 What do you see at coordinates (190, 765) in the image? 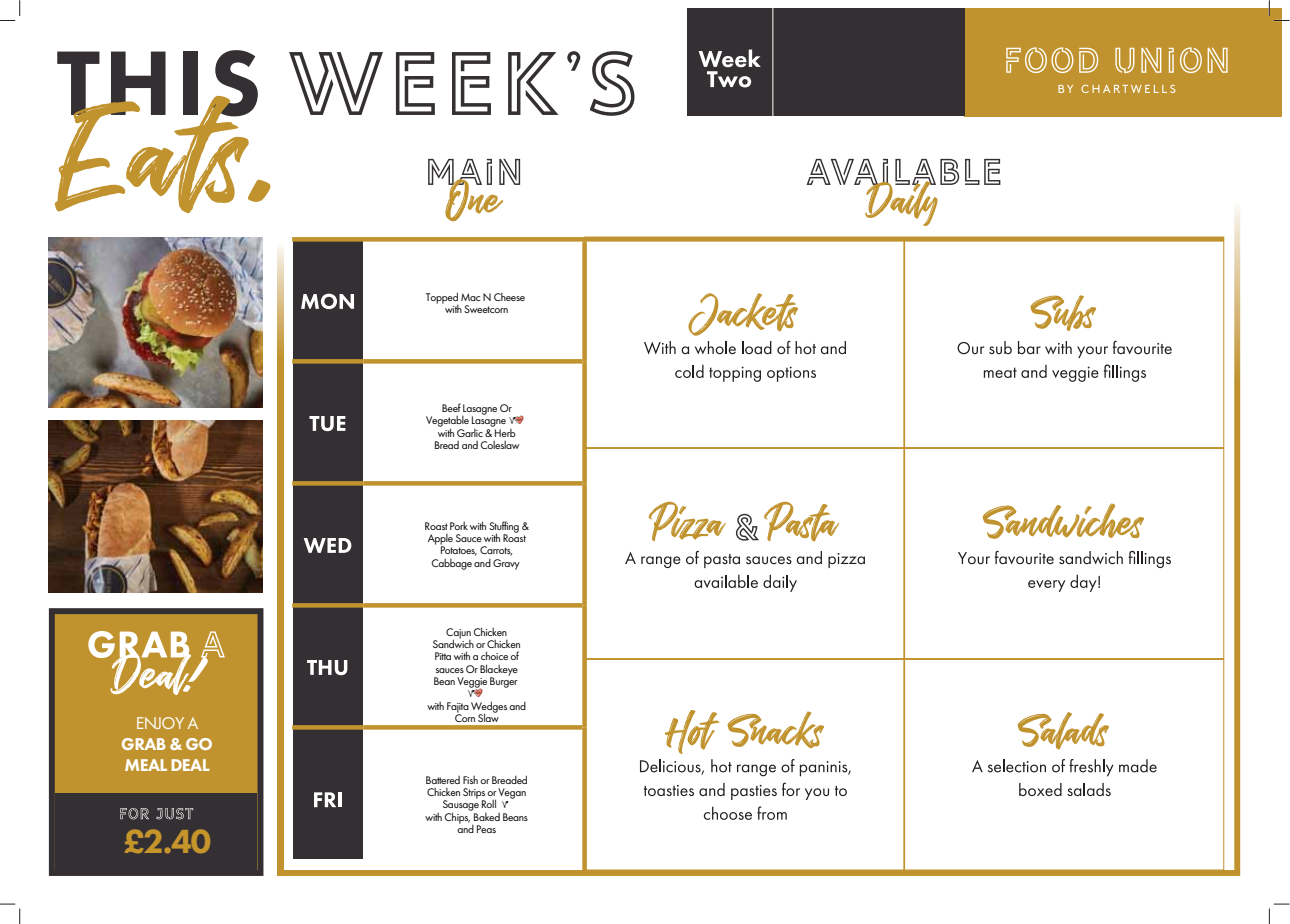
I see `DEAL` at bounding box center [190, 765].
